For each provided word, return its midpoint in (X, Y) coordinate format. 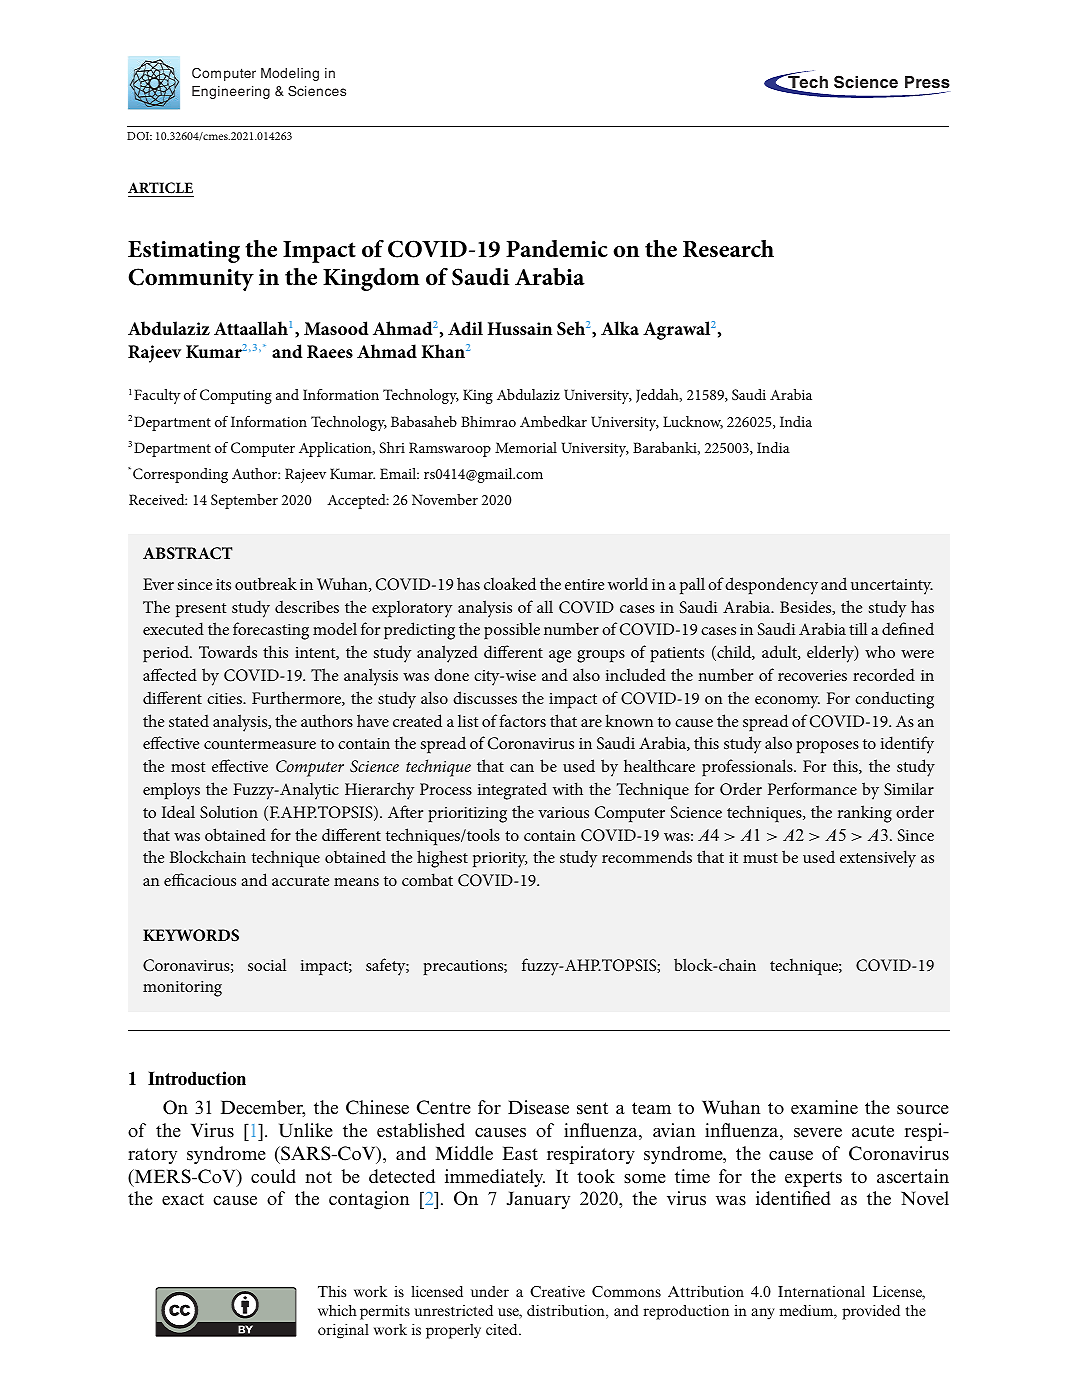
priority (500, 860)
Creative (557, 1292)
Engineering (231, 92)
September (244, 501)
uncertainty (892, 587)
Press (927, 82)
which (337, 1310)
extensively (878, 859)
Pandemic (557, 249)
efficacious (200, 879)
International (821, 1291)
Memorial (526, 447)
